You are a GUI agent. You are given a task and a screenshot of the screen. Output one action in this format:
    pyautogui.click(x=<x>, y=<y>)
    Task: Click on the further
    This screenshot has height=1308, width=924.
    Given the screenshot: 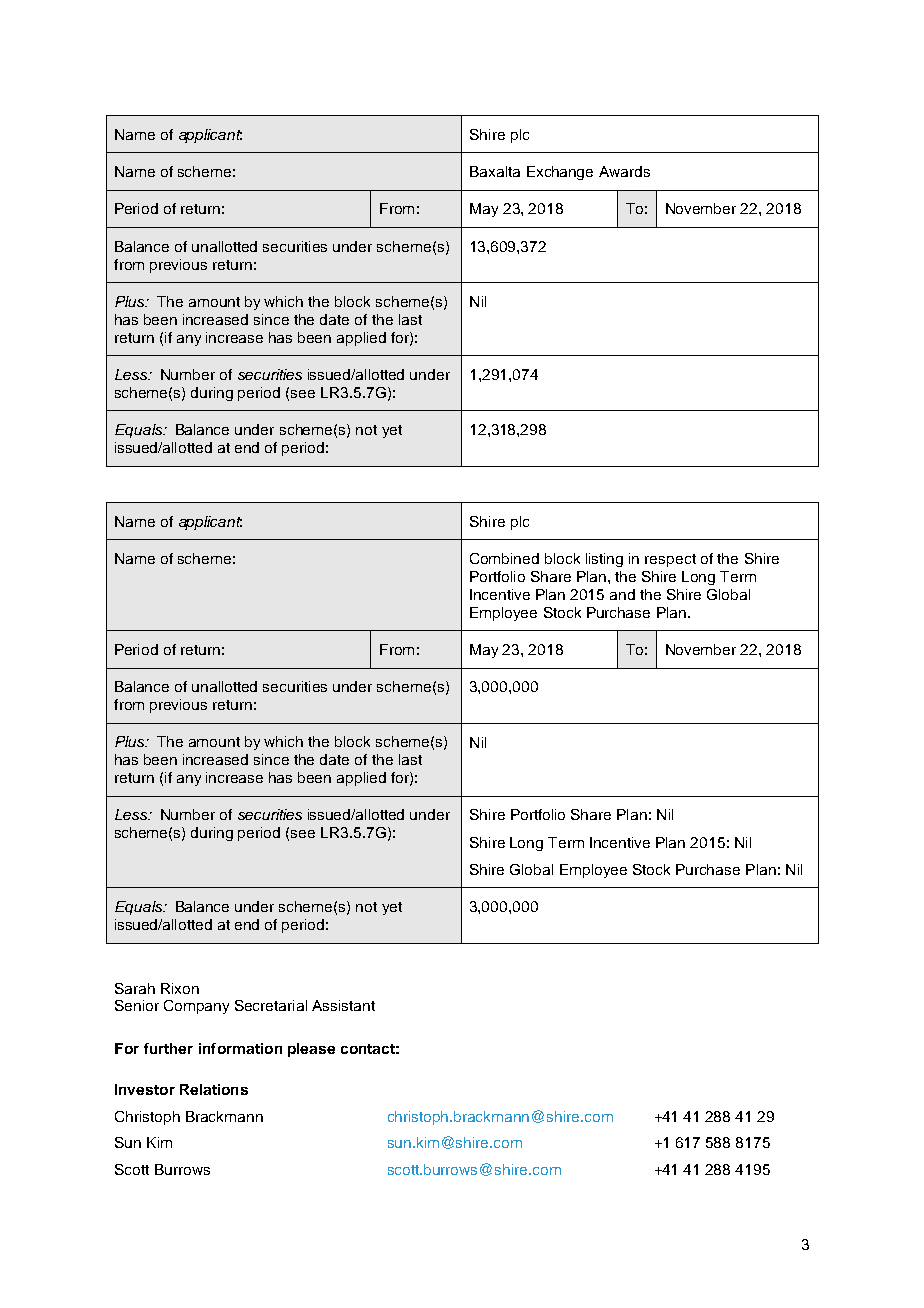 What is the action you would take?
    pyautogui.click(x=168, y=1048)
